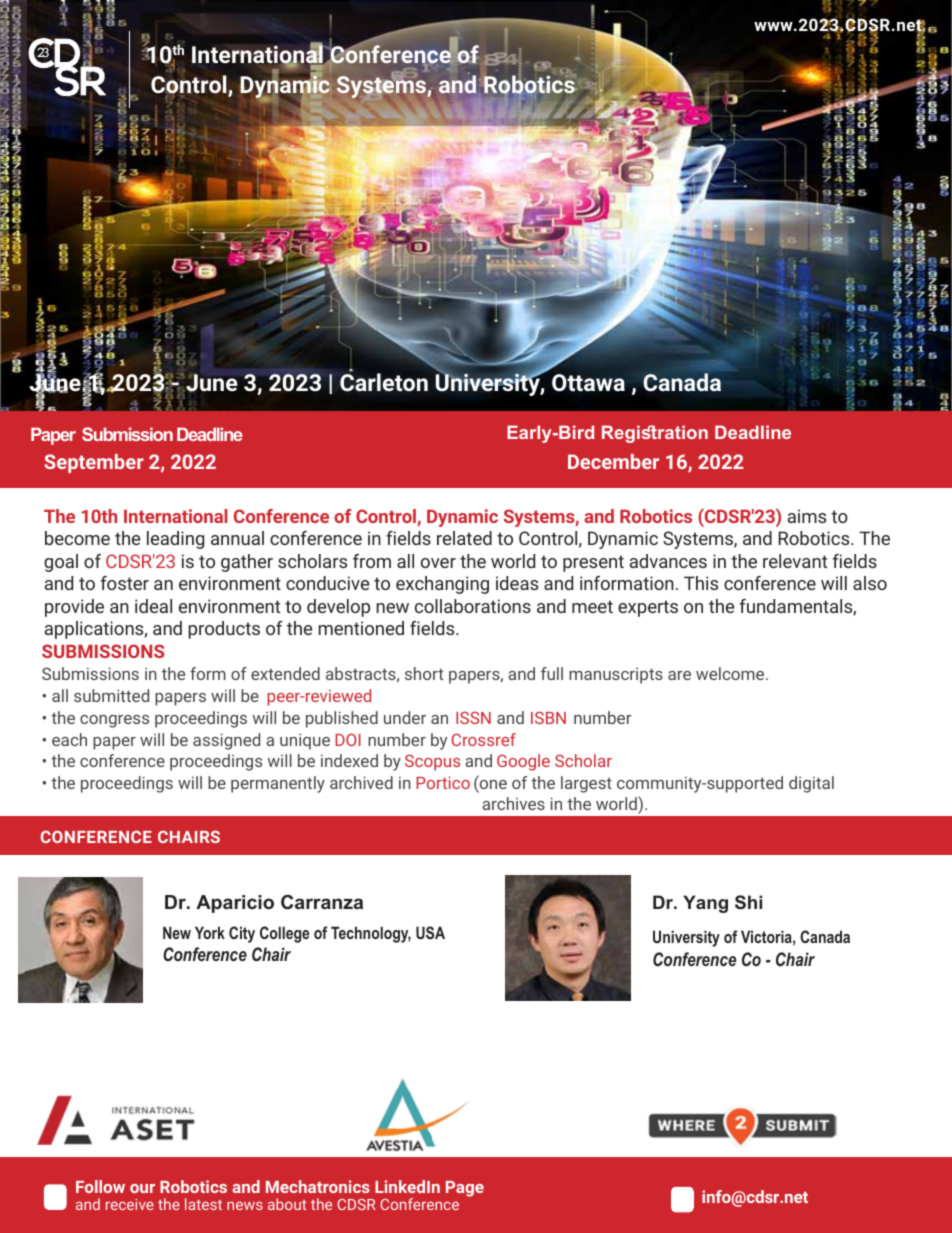 Image resolution: width=952 pixels, height=1233 pixels. I want to click on our, so click(142, 1188).
